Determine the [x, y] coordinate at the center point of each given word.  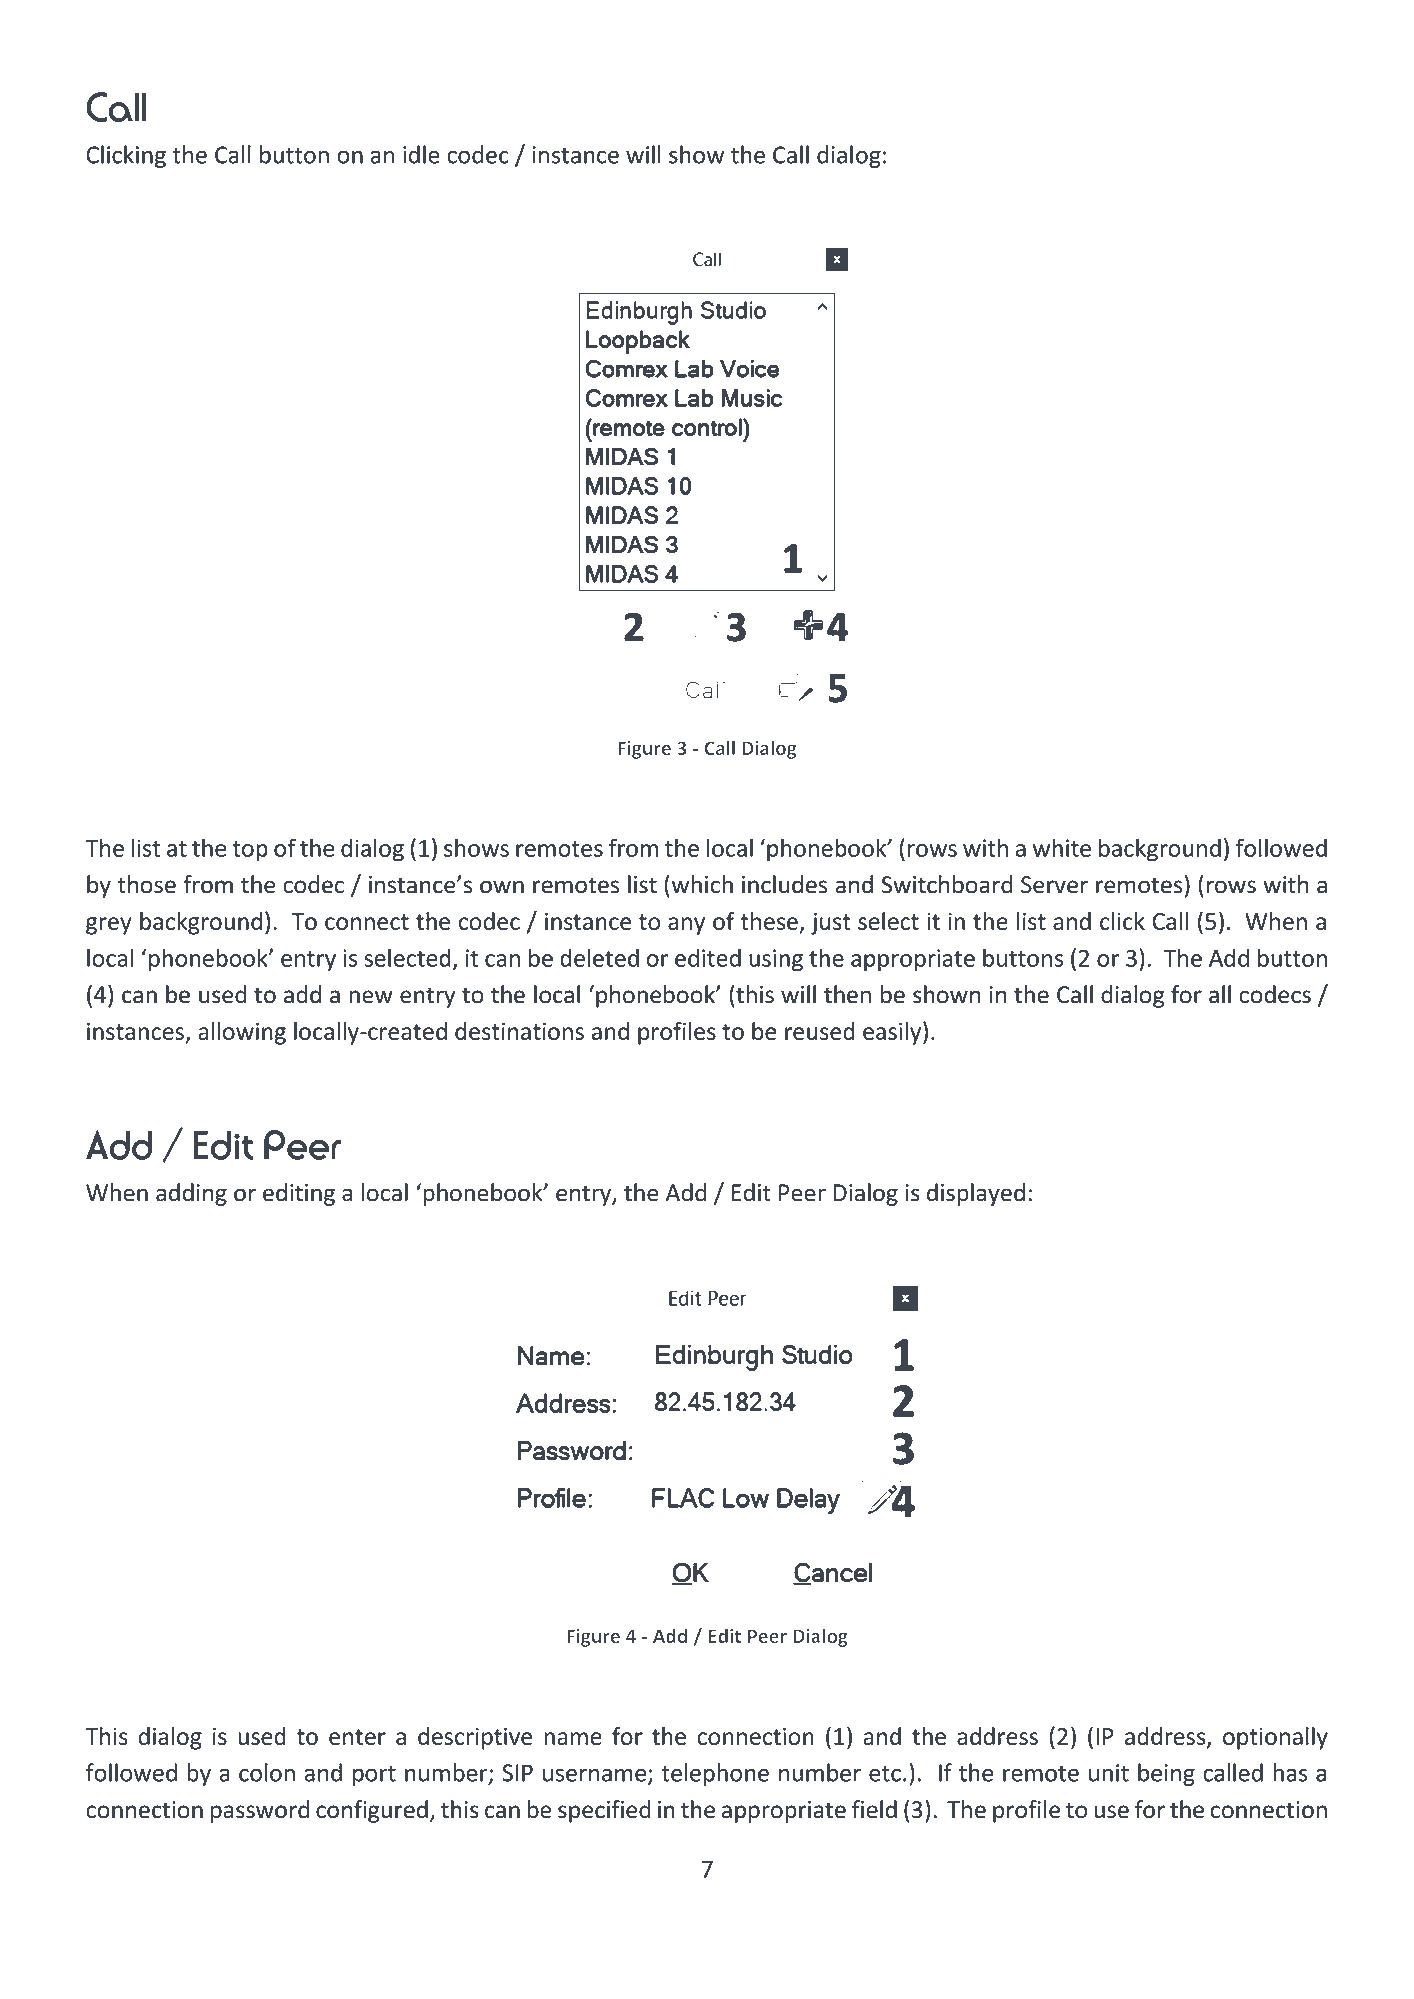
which [701, 884]
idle [421, 154]
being [1166, 1774]
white [1062, 847]
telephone [715, 1774]
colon [267, 1772]
